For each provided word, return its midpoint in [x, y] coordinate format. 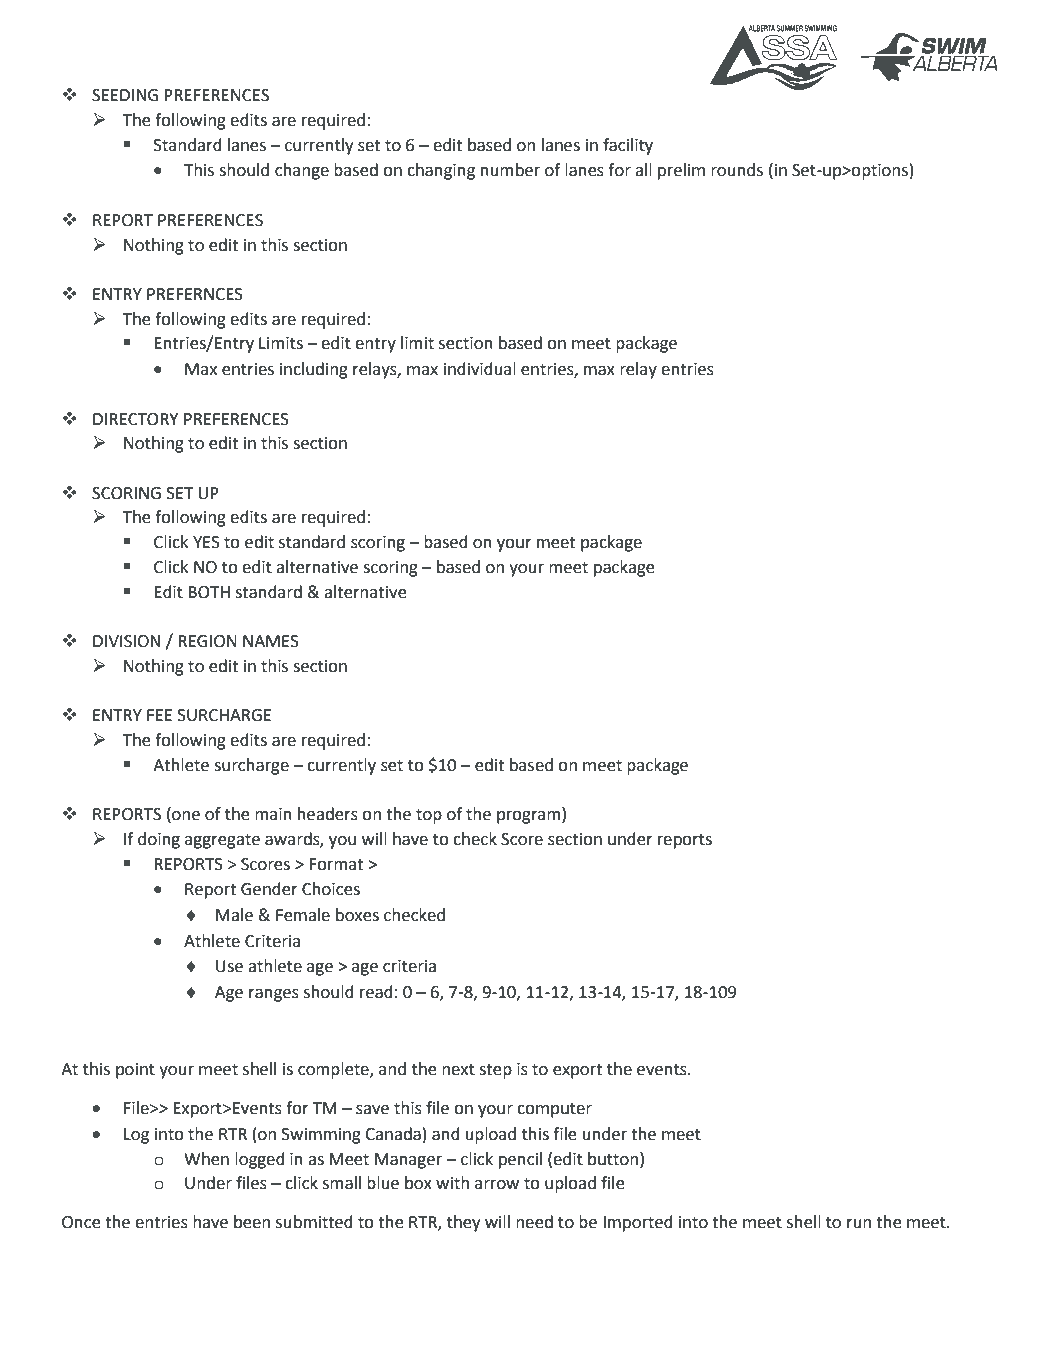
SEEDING [125, 95]
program [530, 817]
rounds [737, 170]
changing [441, 171]
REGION [207, 641]
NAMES [271, 641]
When [206, 1159]
